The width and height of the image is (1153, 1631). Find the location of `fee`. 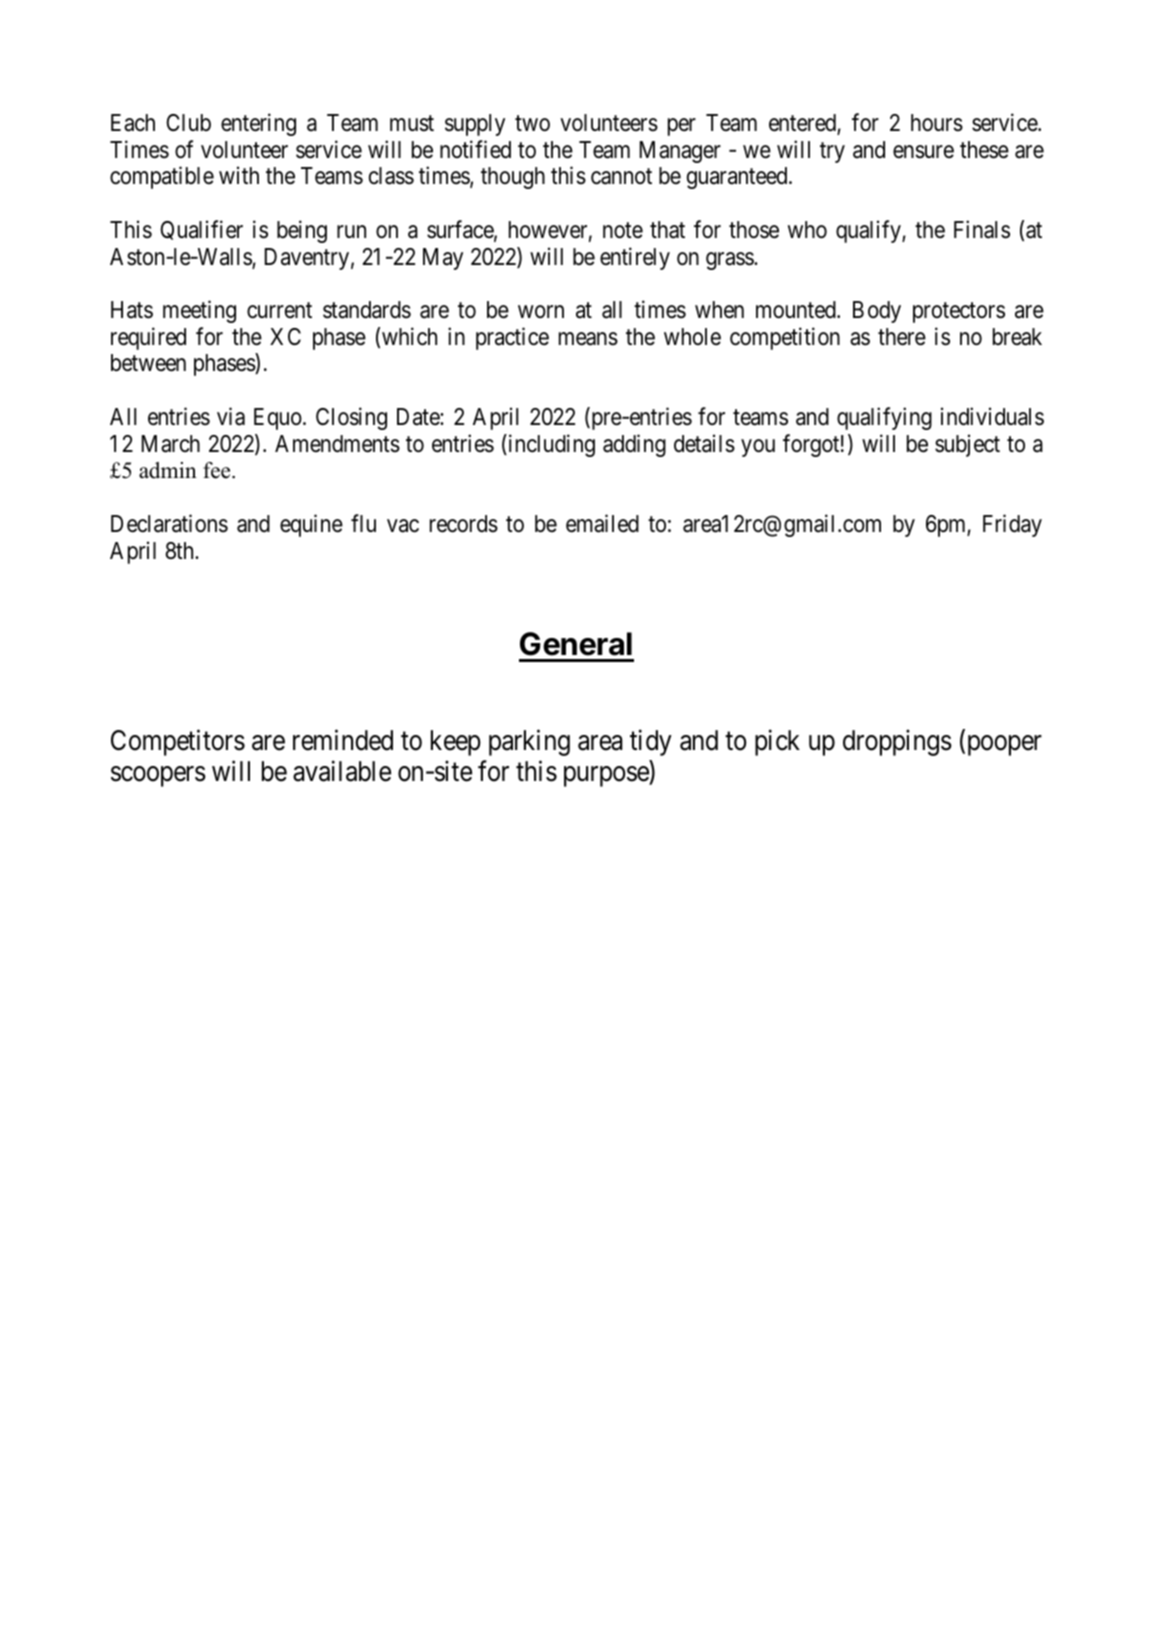

fee is located at coordinates (218, 470).
